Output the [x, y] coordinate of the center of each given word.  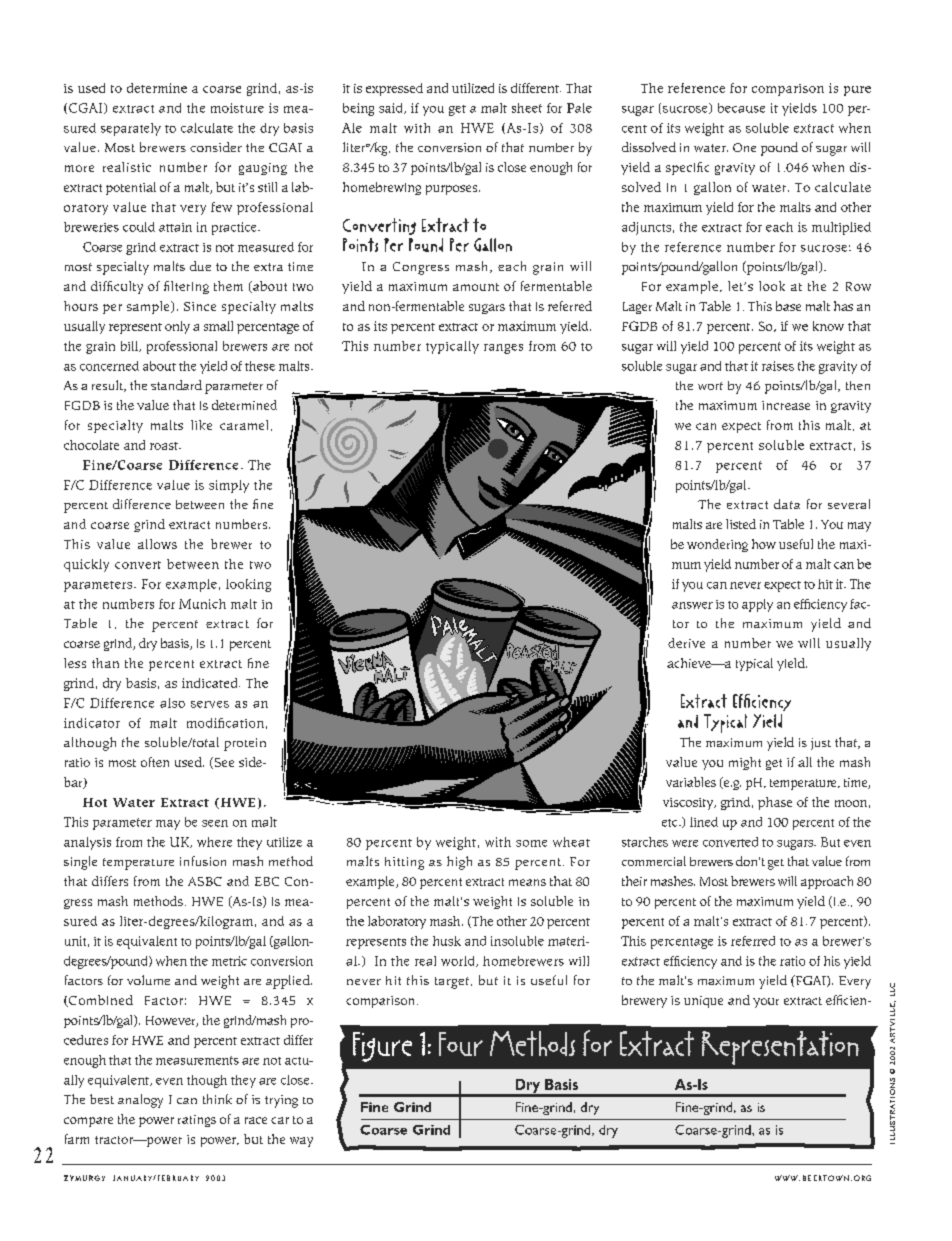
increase [786, 405]
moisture [237, 108]
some [531, 843]
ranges [503, 349]
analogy [140, 1101]
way [301, 1142]
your [766, 1003]
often [155, 762]
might [745, 763]
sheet [527, 108]
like [201, 425]
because [741, 108]
